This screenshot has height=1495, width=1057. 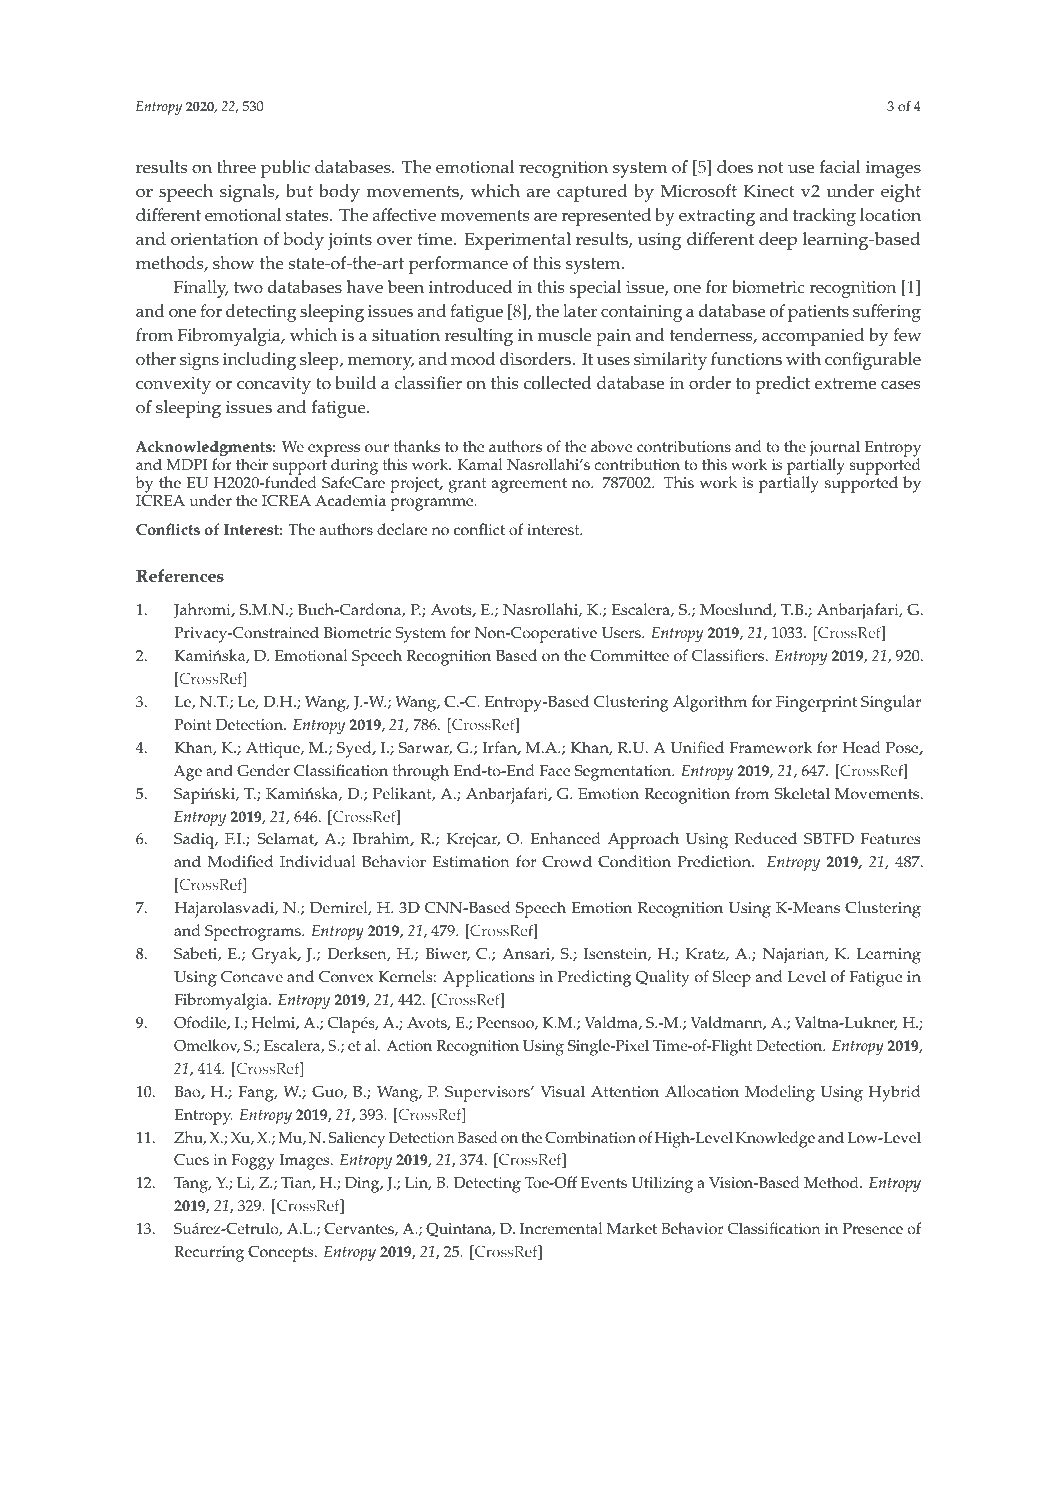 What do you see at coordinates (529, 485) in the screenshot?
I see `agreement` at bounding box center [529, 485].
